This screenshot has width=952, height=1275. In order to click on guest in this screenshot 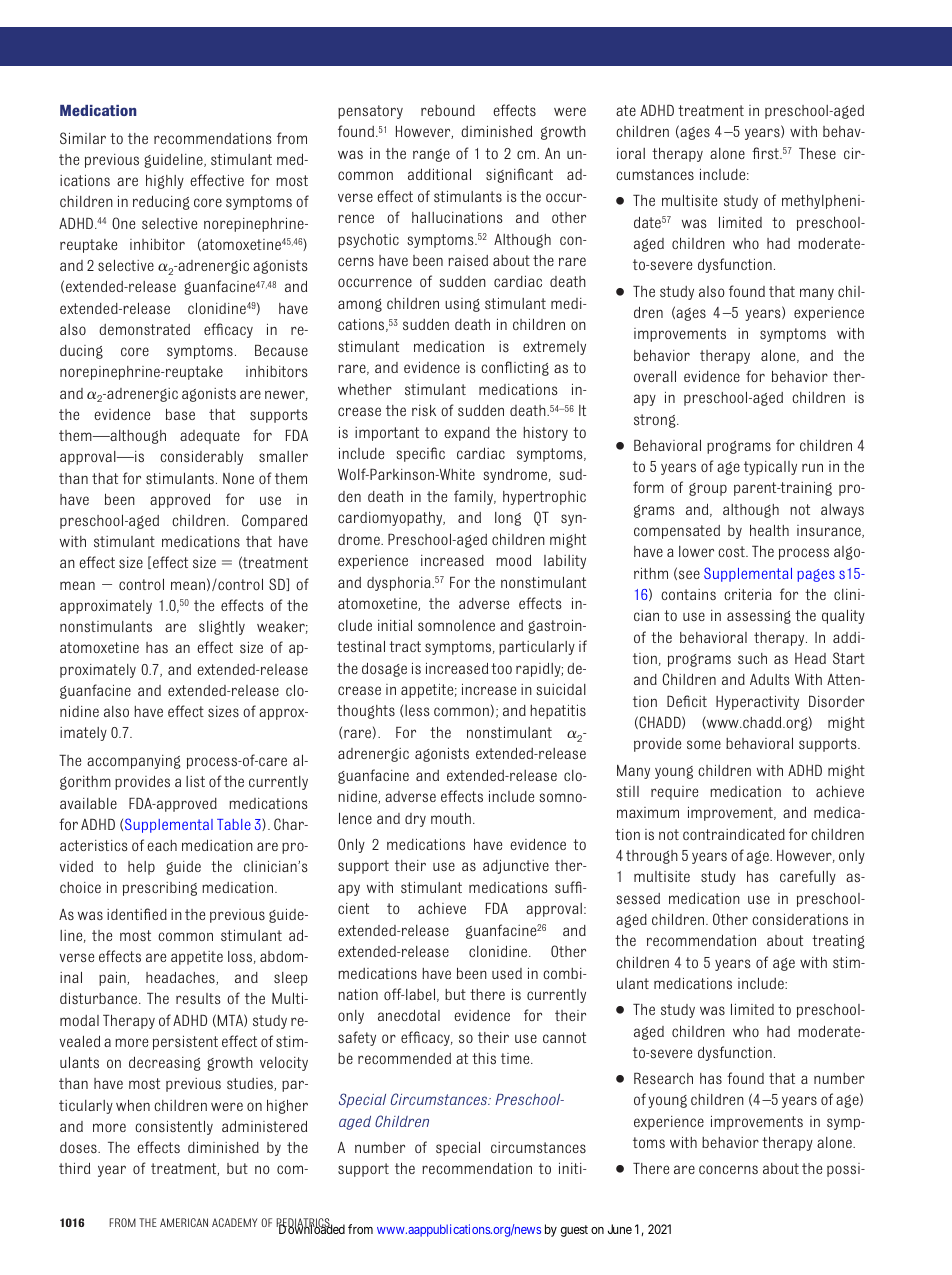, I will do `click(574, 1231)`.
